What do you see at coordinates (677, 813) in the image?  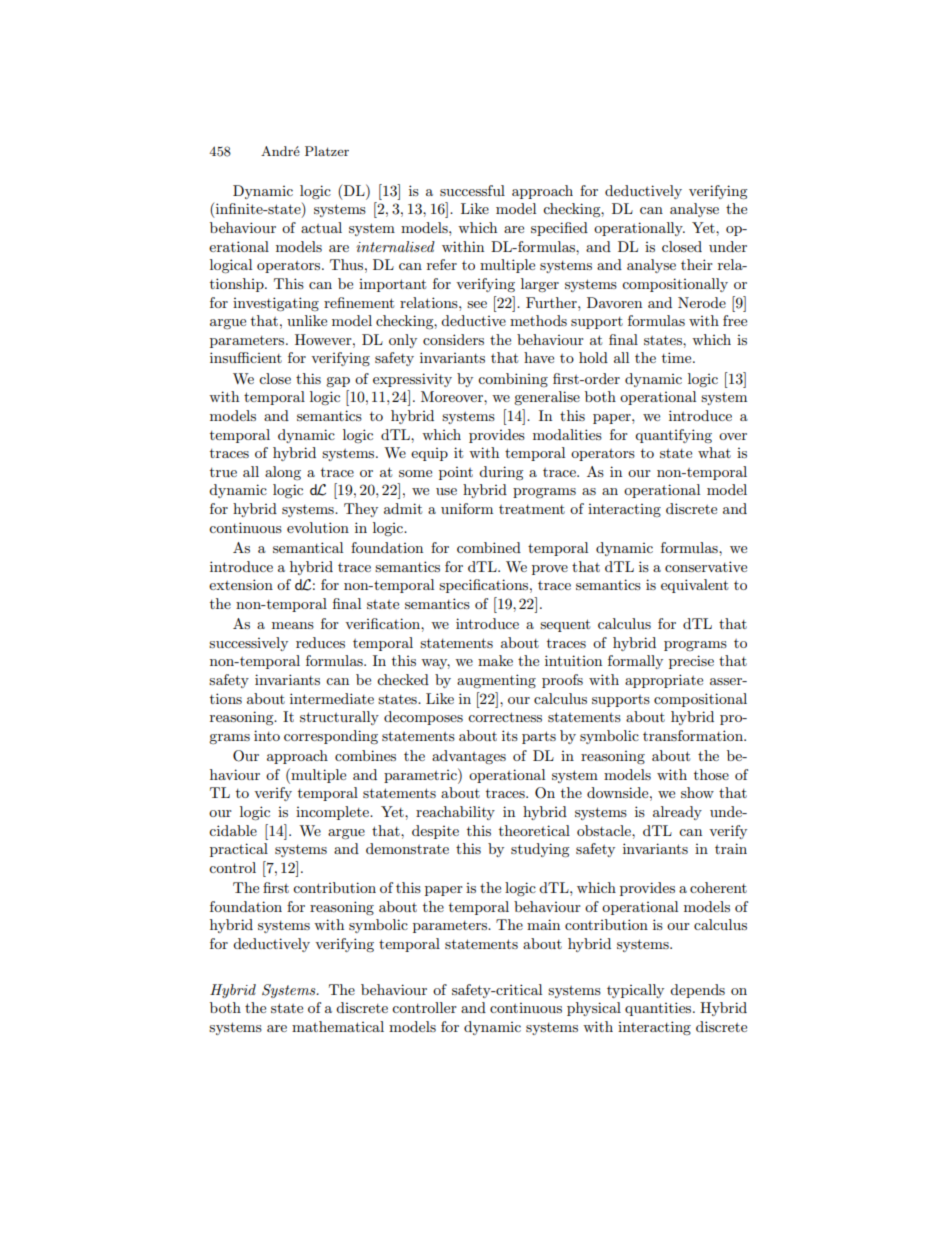 I see `already` at bounding box center [677, 813].
